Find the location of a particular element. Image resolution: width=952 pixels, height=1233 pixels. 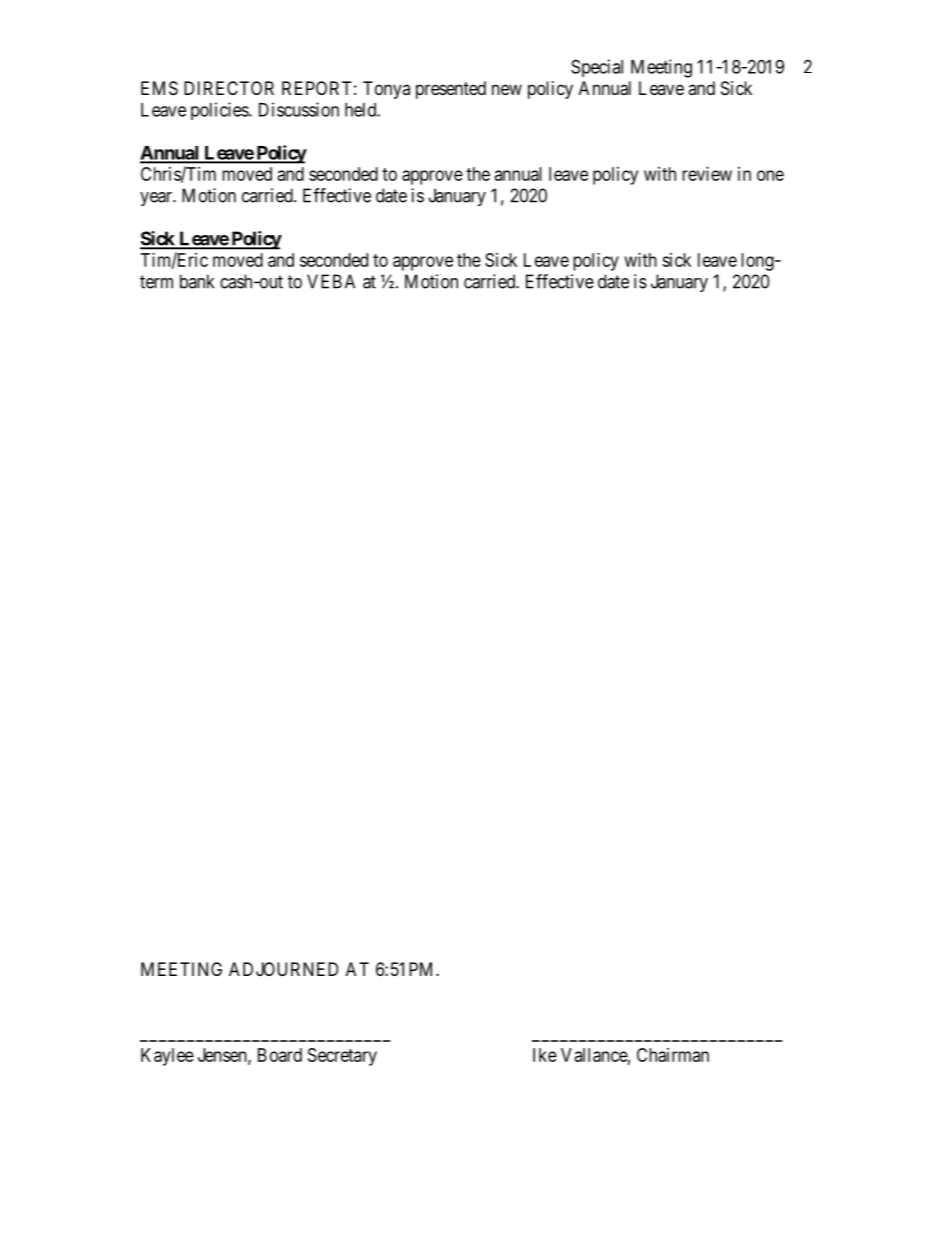

policies is located at coordinates (220, 111).
